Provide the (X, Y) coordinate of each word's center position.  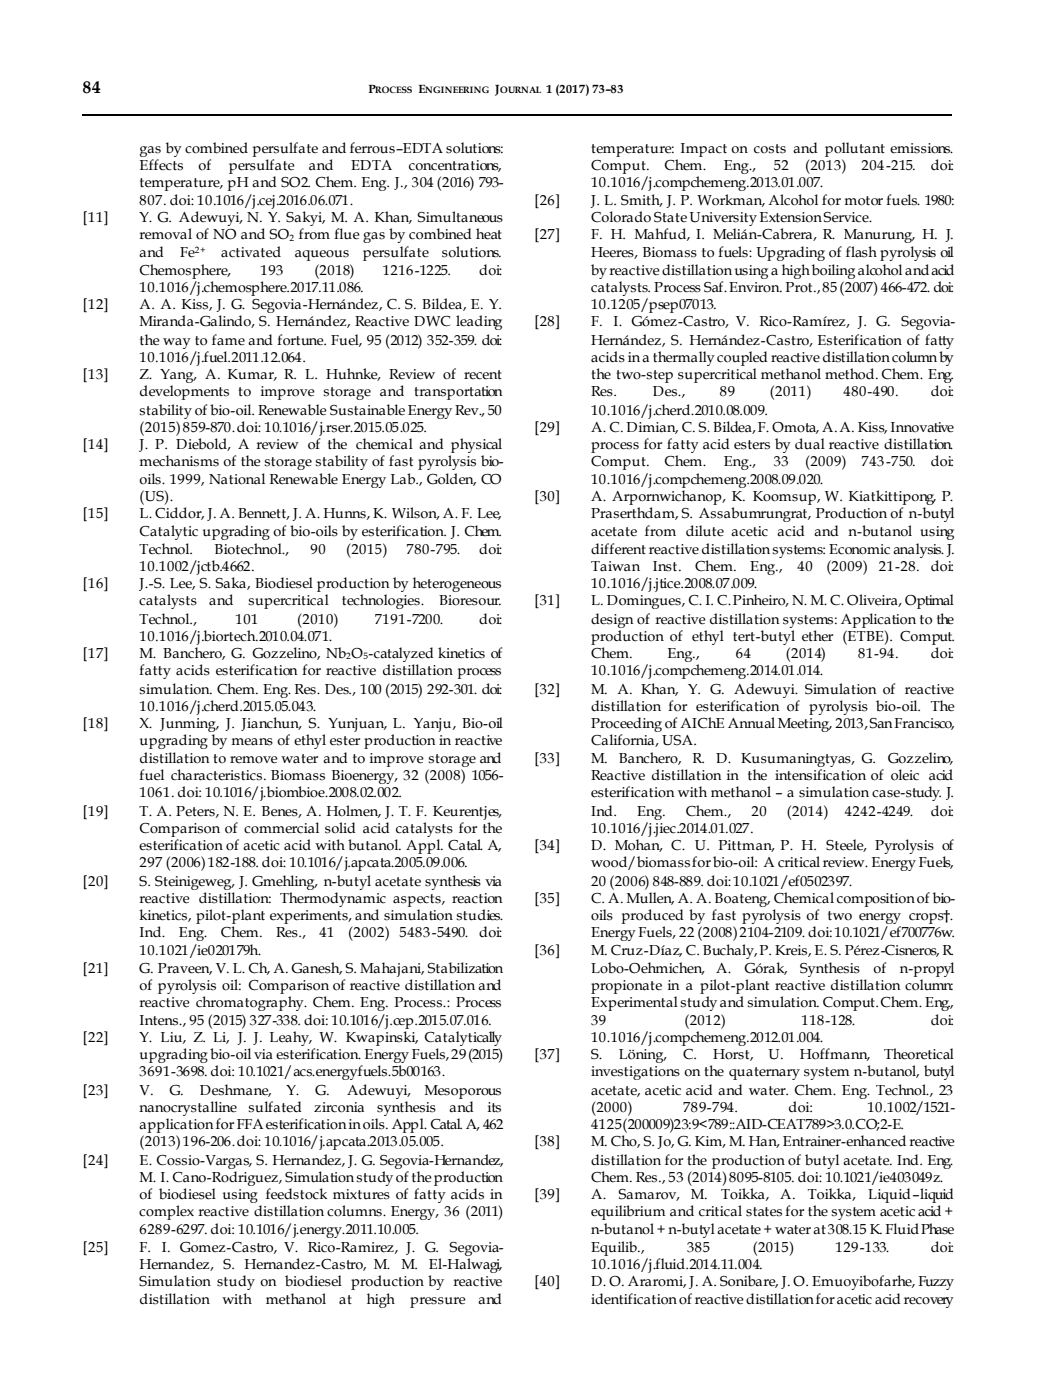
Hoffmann (835, 1054)
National (237, 479)
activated (251, 252)
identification (634, 1299)
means (252, 742)
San (881, 723)
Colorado (621, 217)
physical (476, 445)
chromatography (251, 1003)
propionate (626, 987)
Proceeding (626, 724)
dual (810, 444)
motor (864, 201)
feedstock (296, 1194)
